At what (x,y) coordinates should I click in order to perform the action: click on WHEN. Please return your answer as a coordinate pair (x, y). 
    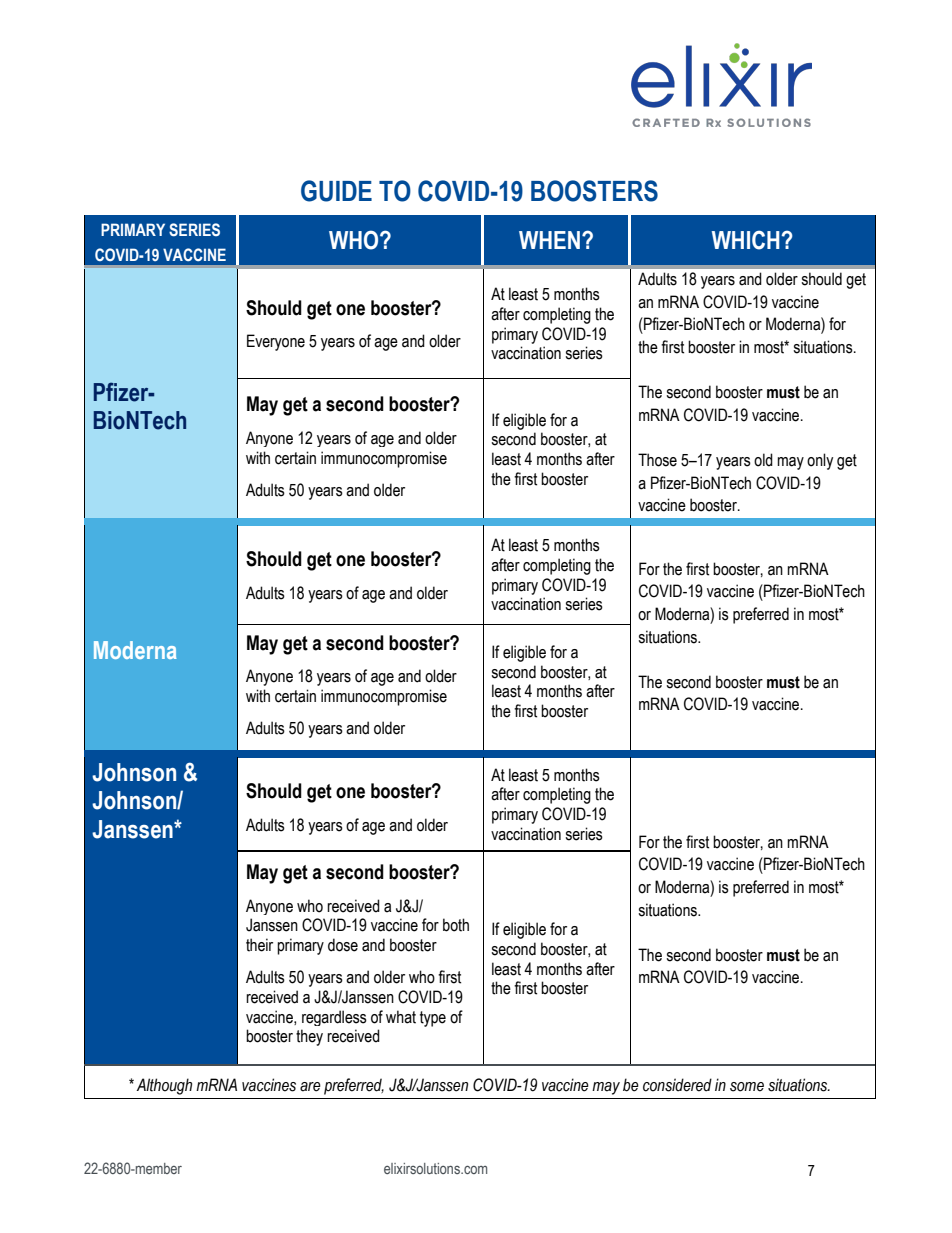
    Looking at the image, I should click on (549, 240).
